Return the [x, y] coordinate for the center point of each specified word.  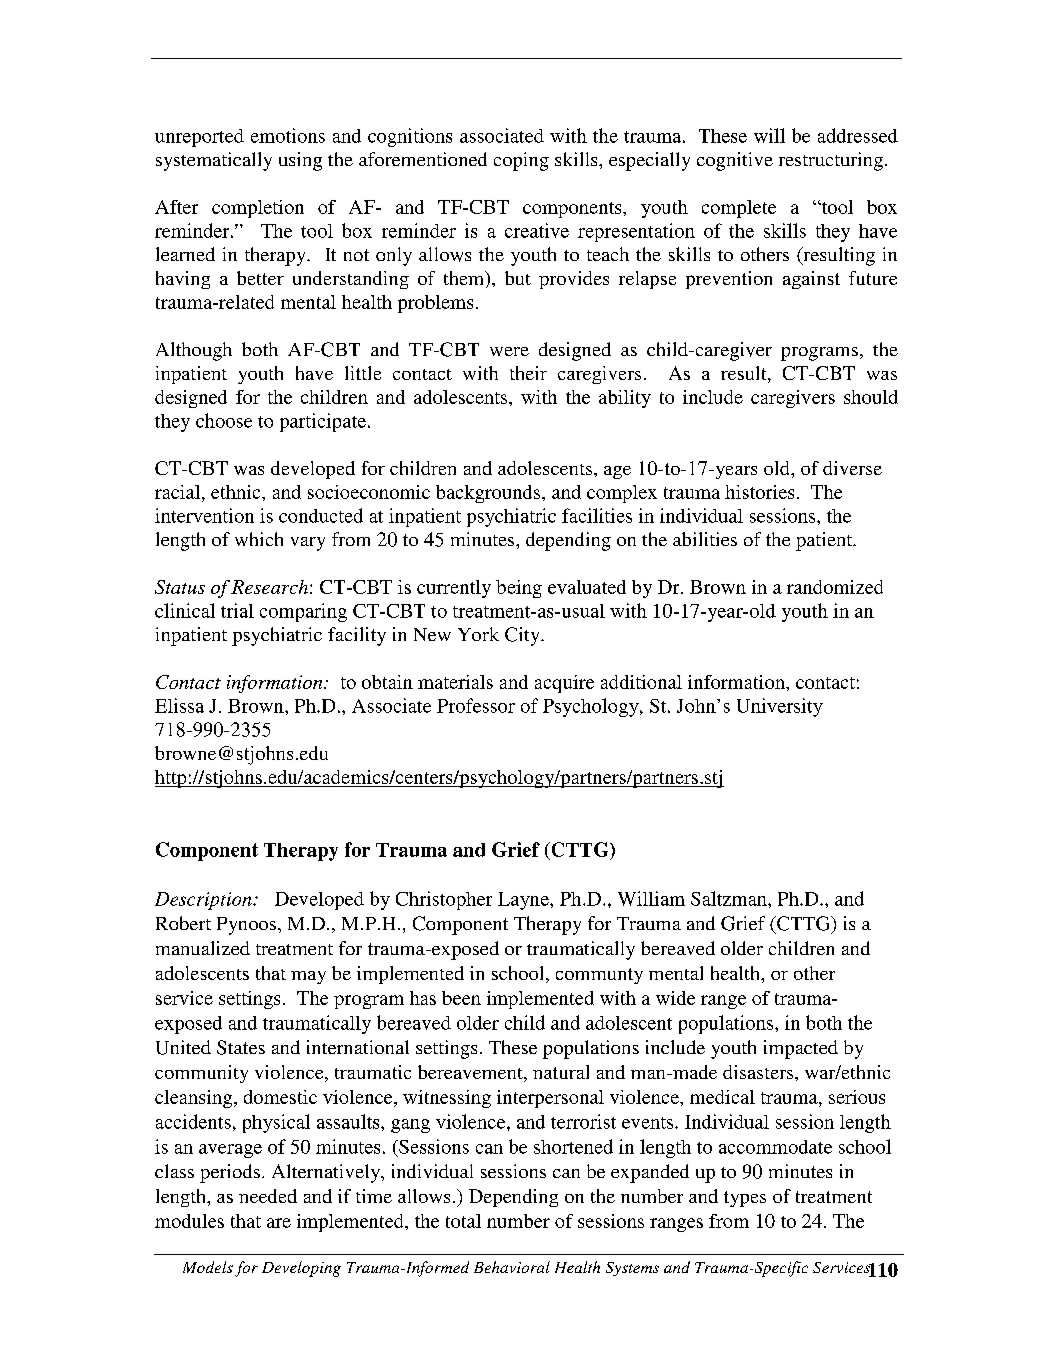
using [300, 161]
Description [204, 901]
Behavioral [512, 1267]
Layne [524, 901]
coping [521, 161]
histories [759, 492]
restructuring [832, 161]
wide [675, 998]
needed [268, 1196]
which [259, 539]
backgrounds [489, 494]
